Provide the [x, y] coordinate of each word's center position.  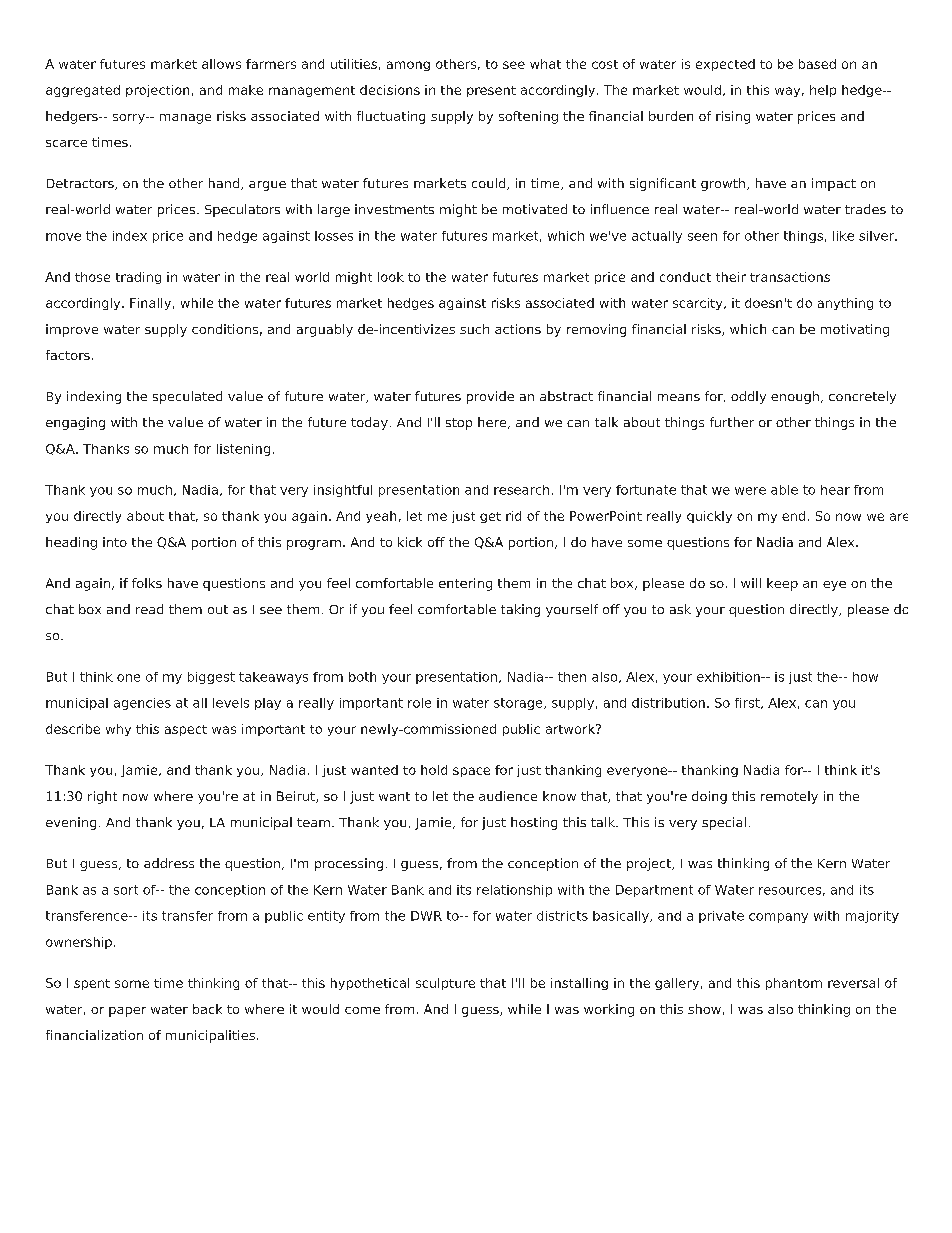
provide [490, 397]
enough [795, 397]
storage [519, 704]
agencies [142, 704]
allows [221, 64]
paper [127, 1012]
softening [528, 117]
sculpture [445, 984]
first [748, 703]
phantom [794, 984]
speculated [187, 397]
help [823, 91]
